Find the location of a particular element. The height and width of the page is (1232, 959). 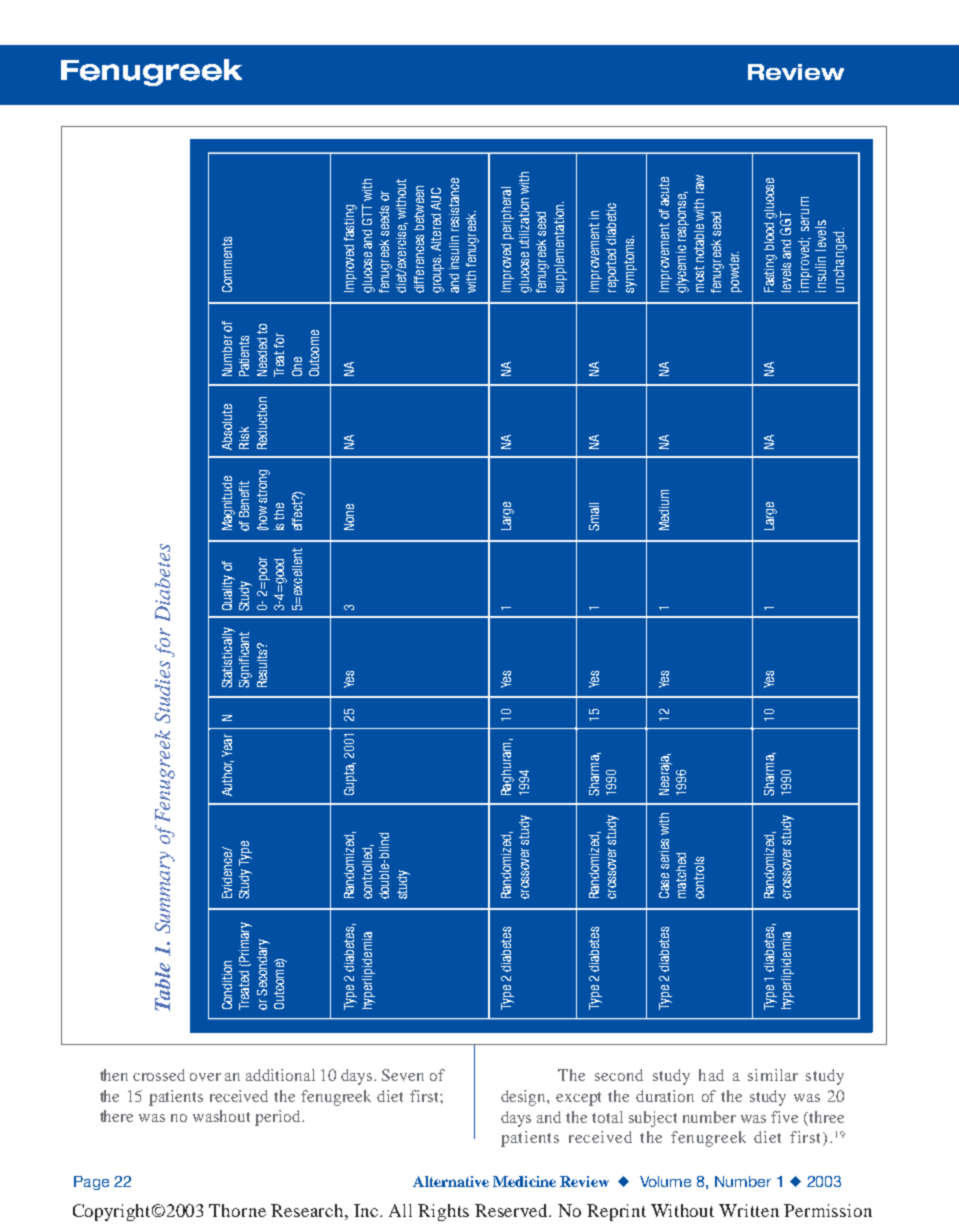

Seven is located at coordinates (403, 1075).
